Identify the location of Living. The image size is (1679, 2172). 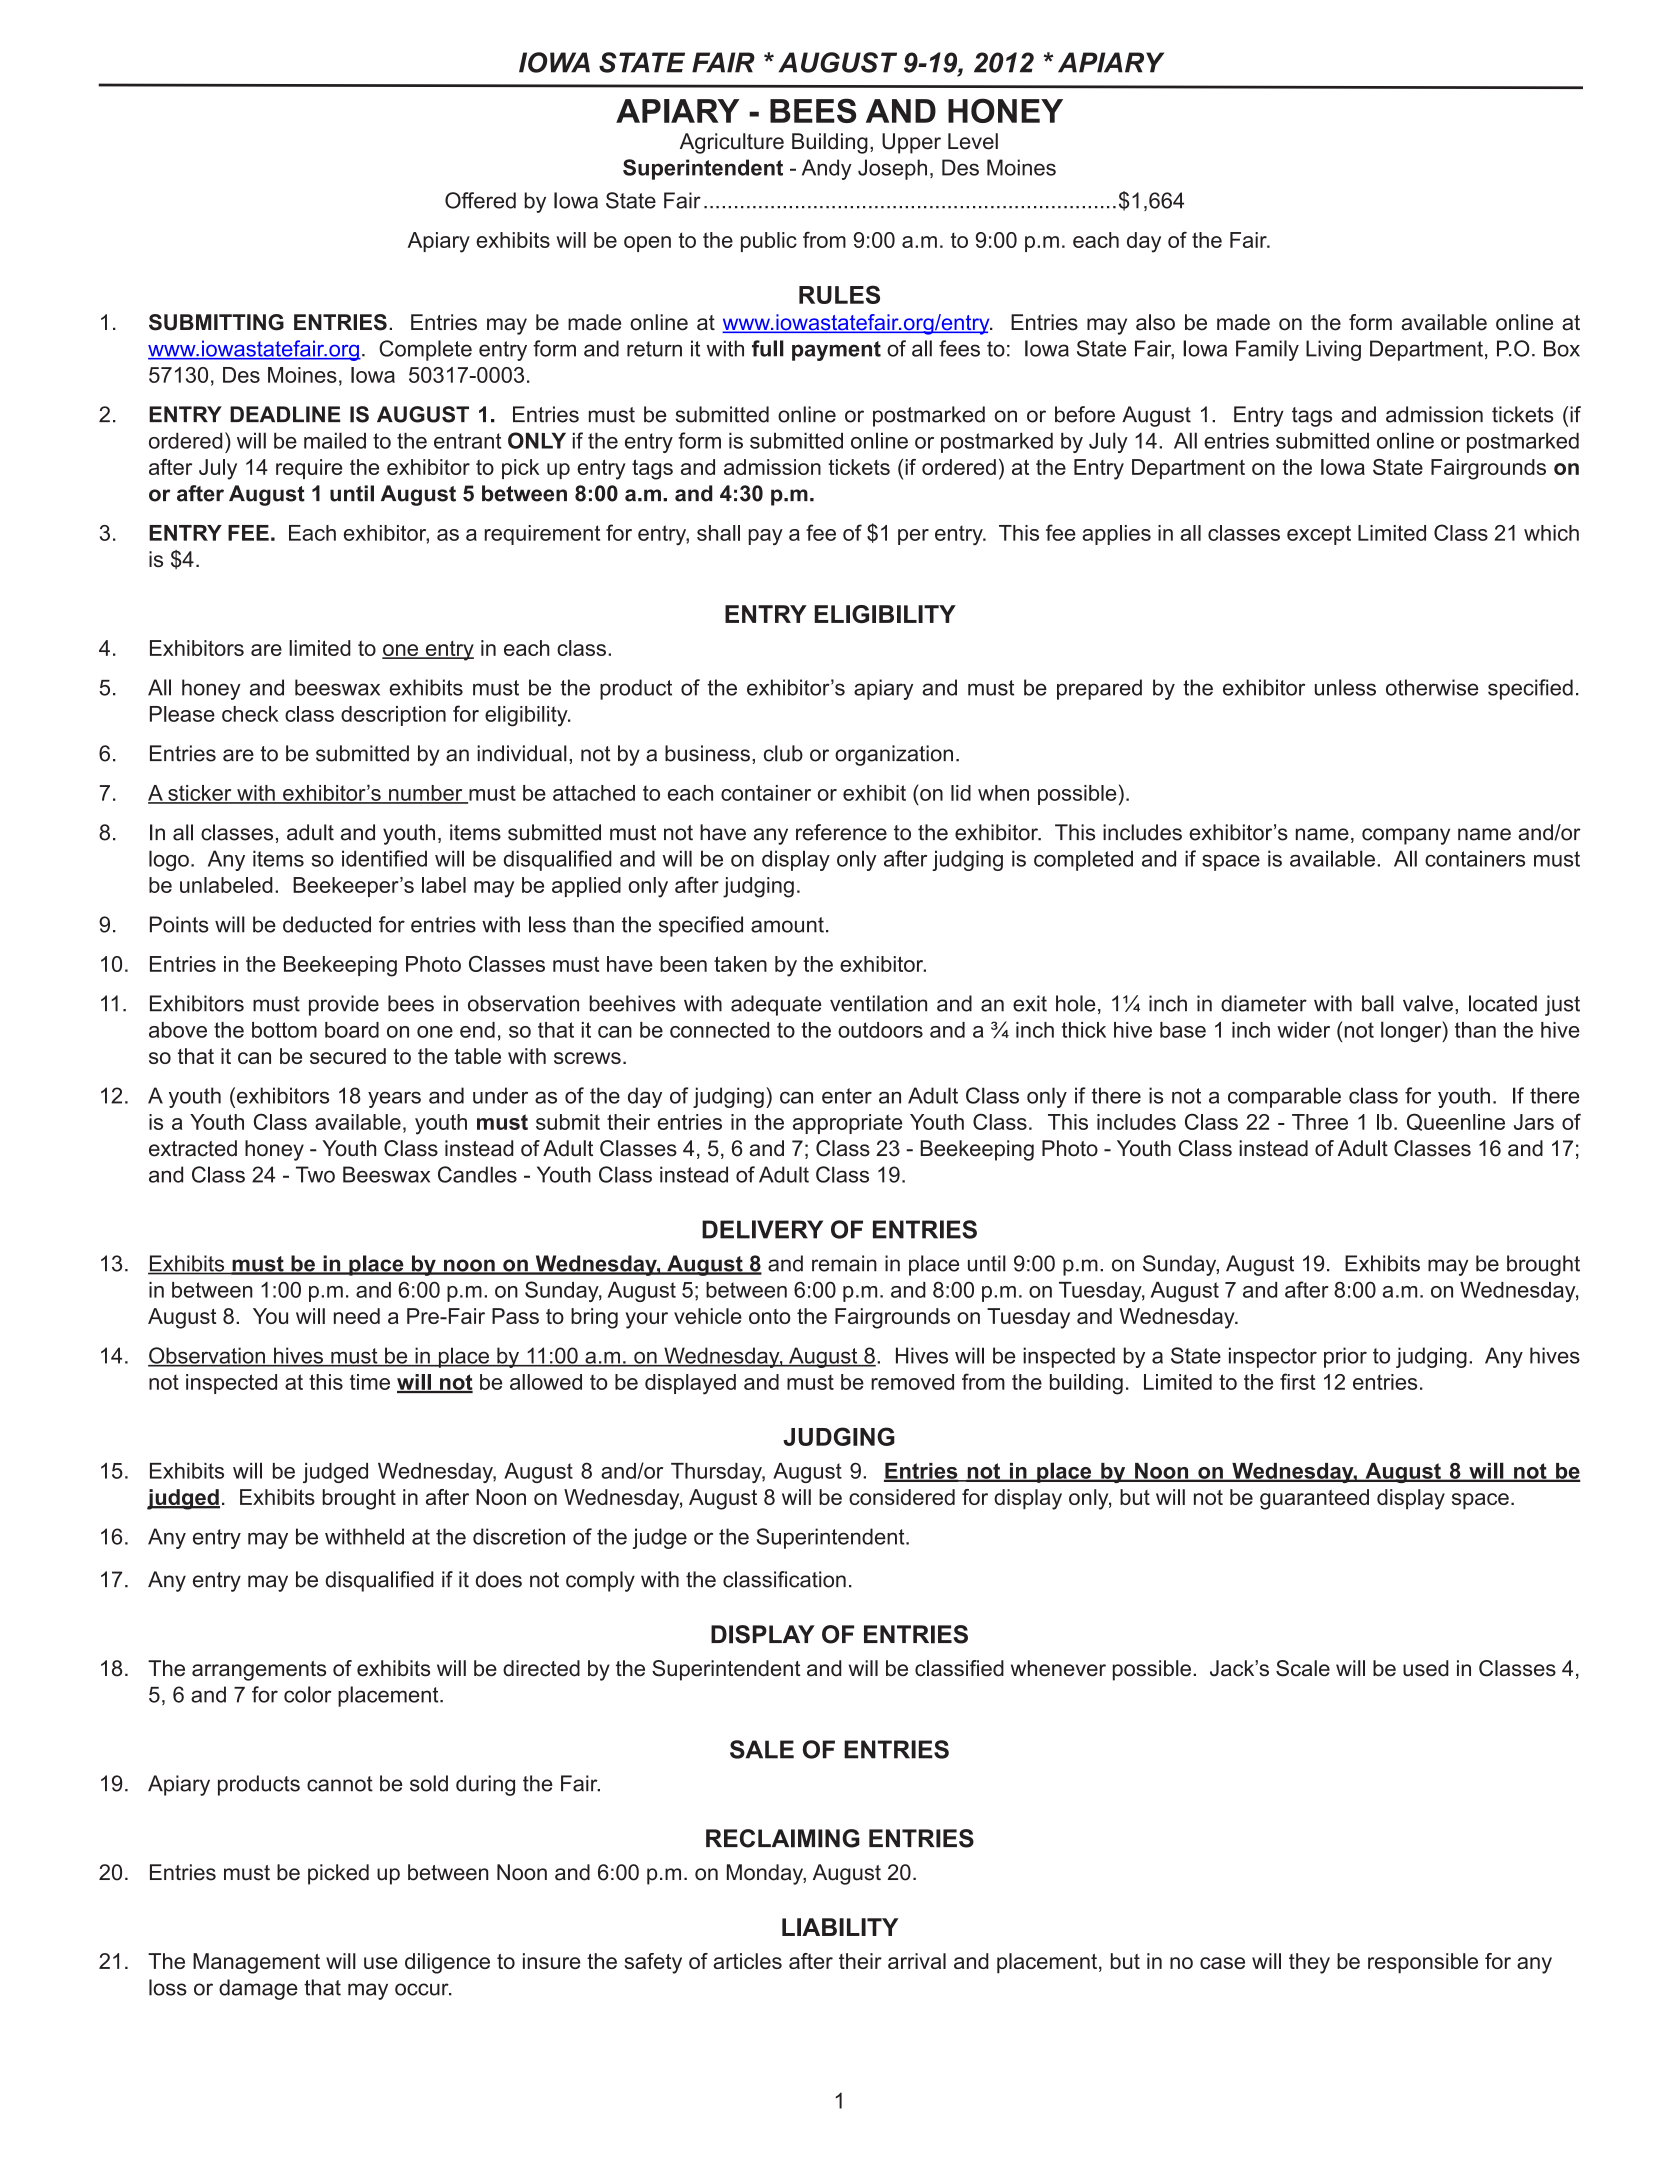
(1333, 350).
